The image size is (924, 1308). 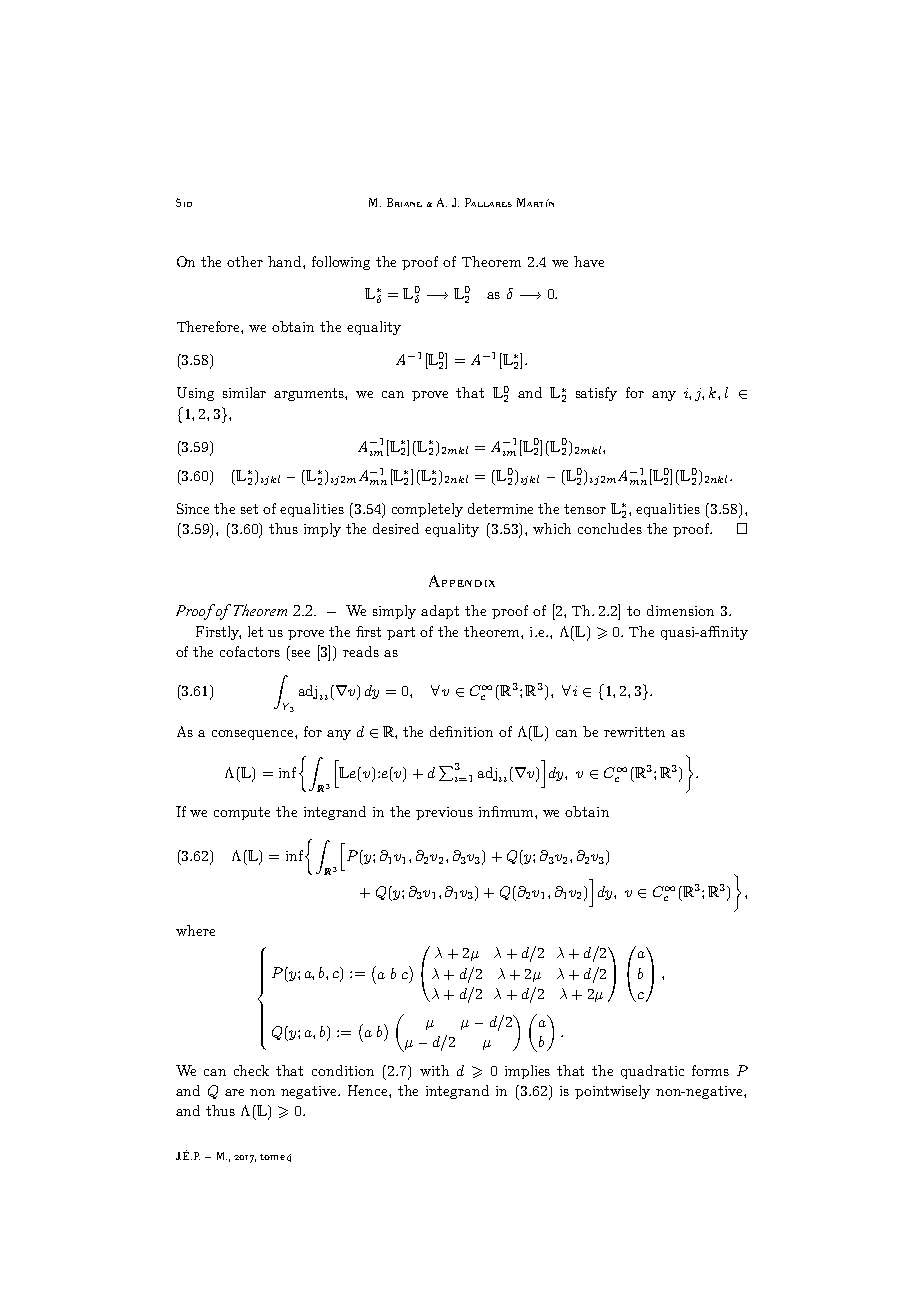 What do you see at coordinates (652, 1072) in the screenshot?
I see `quadratic` at bounding box center [652, 1072].
